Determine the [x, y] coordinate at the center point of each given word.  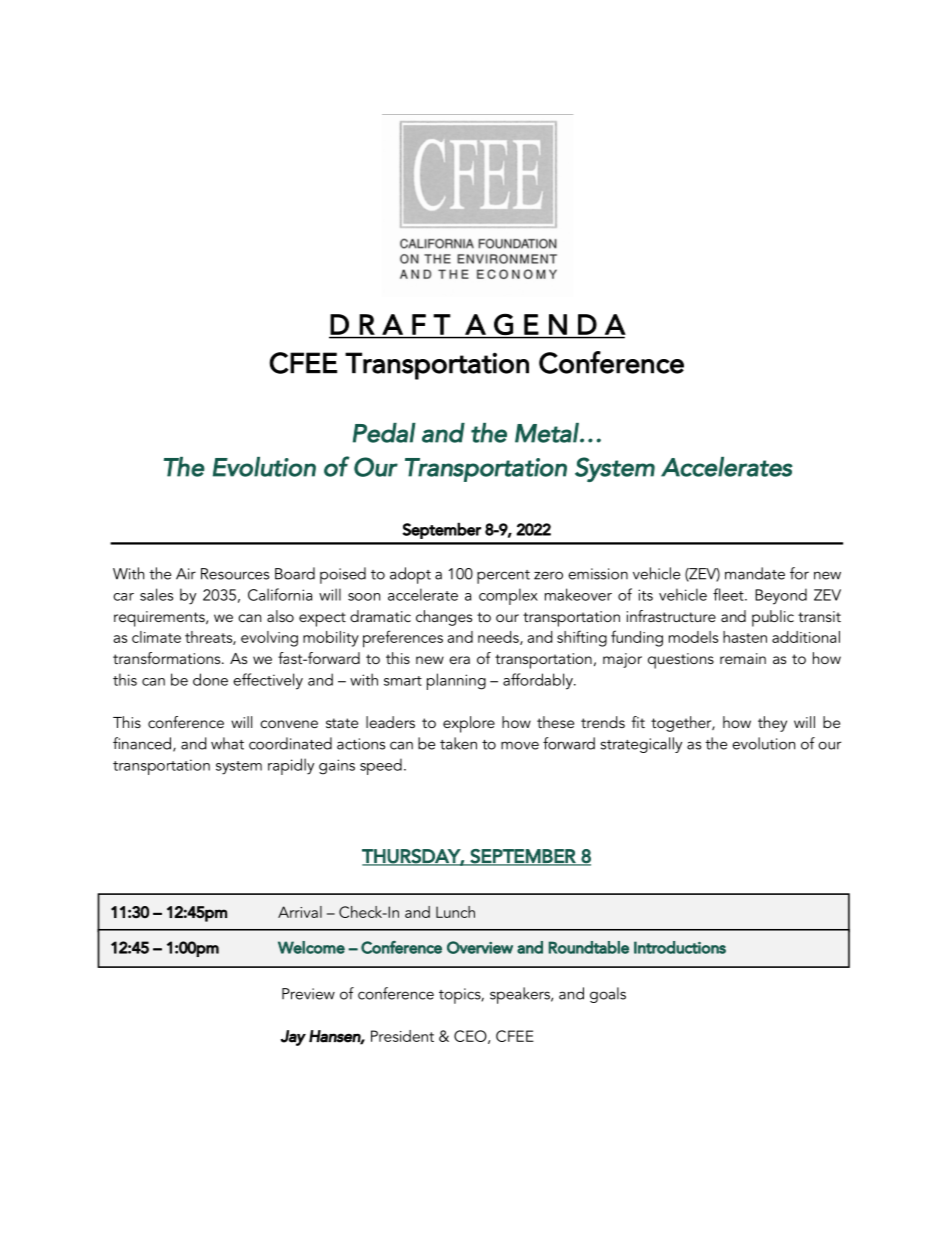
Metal [548, 433]
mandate [755, 573]
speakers [521, 995]
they [772, 724]
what [227, 743]
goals [608, 995]
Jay [293, 1038]
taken [458, 743]
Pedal [384, 433]
